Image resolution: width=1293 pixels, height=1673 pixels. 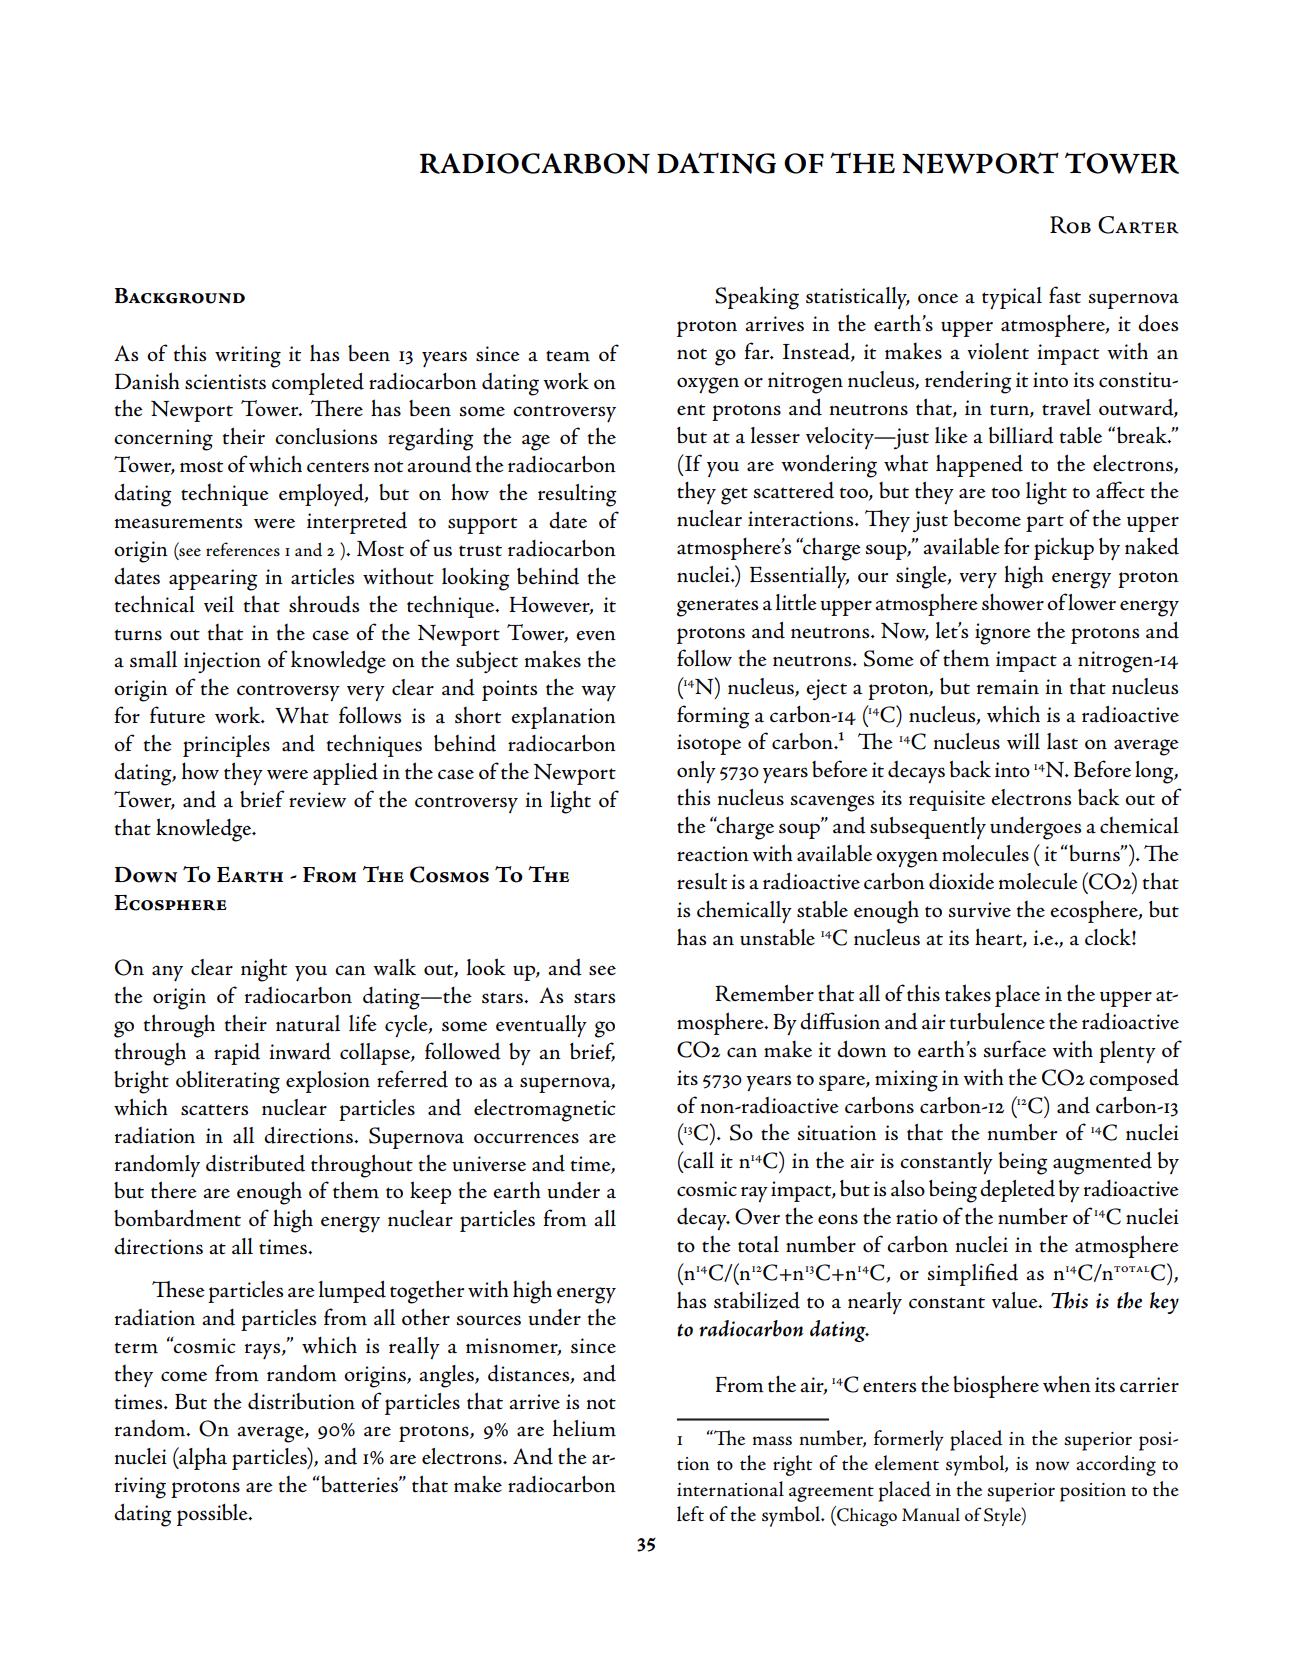 What do you see at coordinates (757, 298) in the screenshot?
I see `Speaking` at bounding box center [757, 298].
